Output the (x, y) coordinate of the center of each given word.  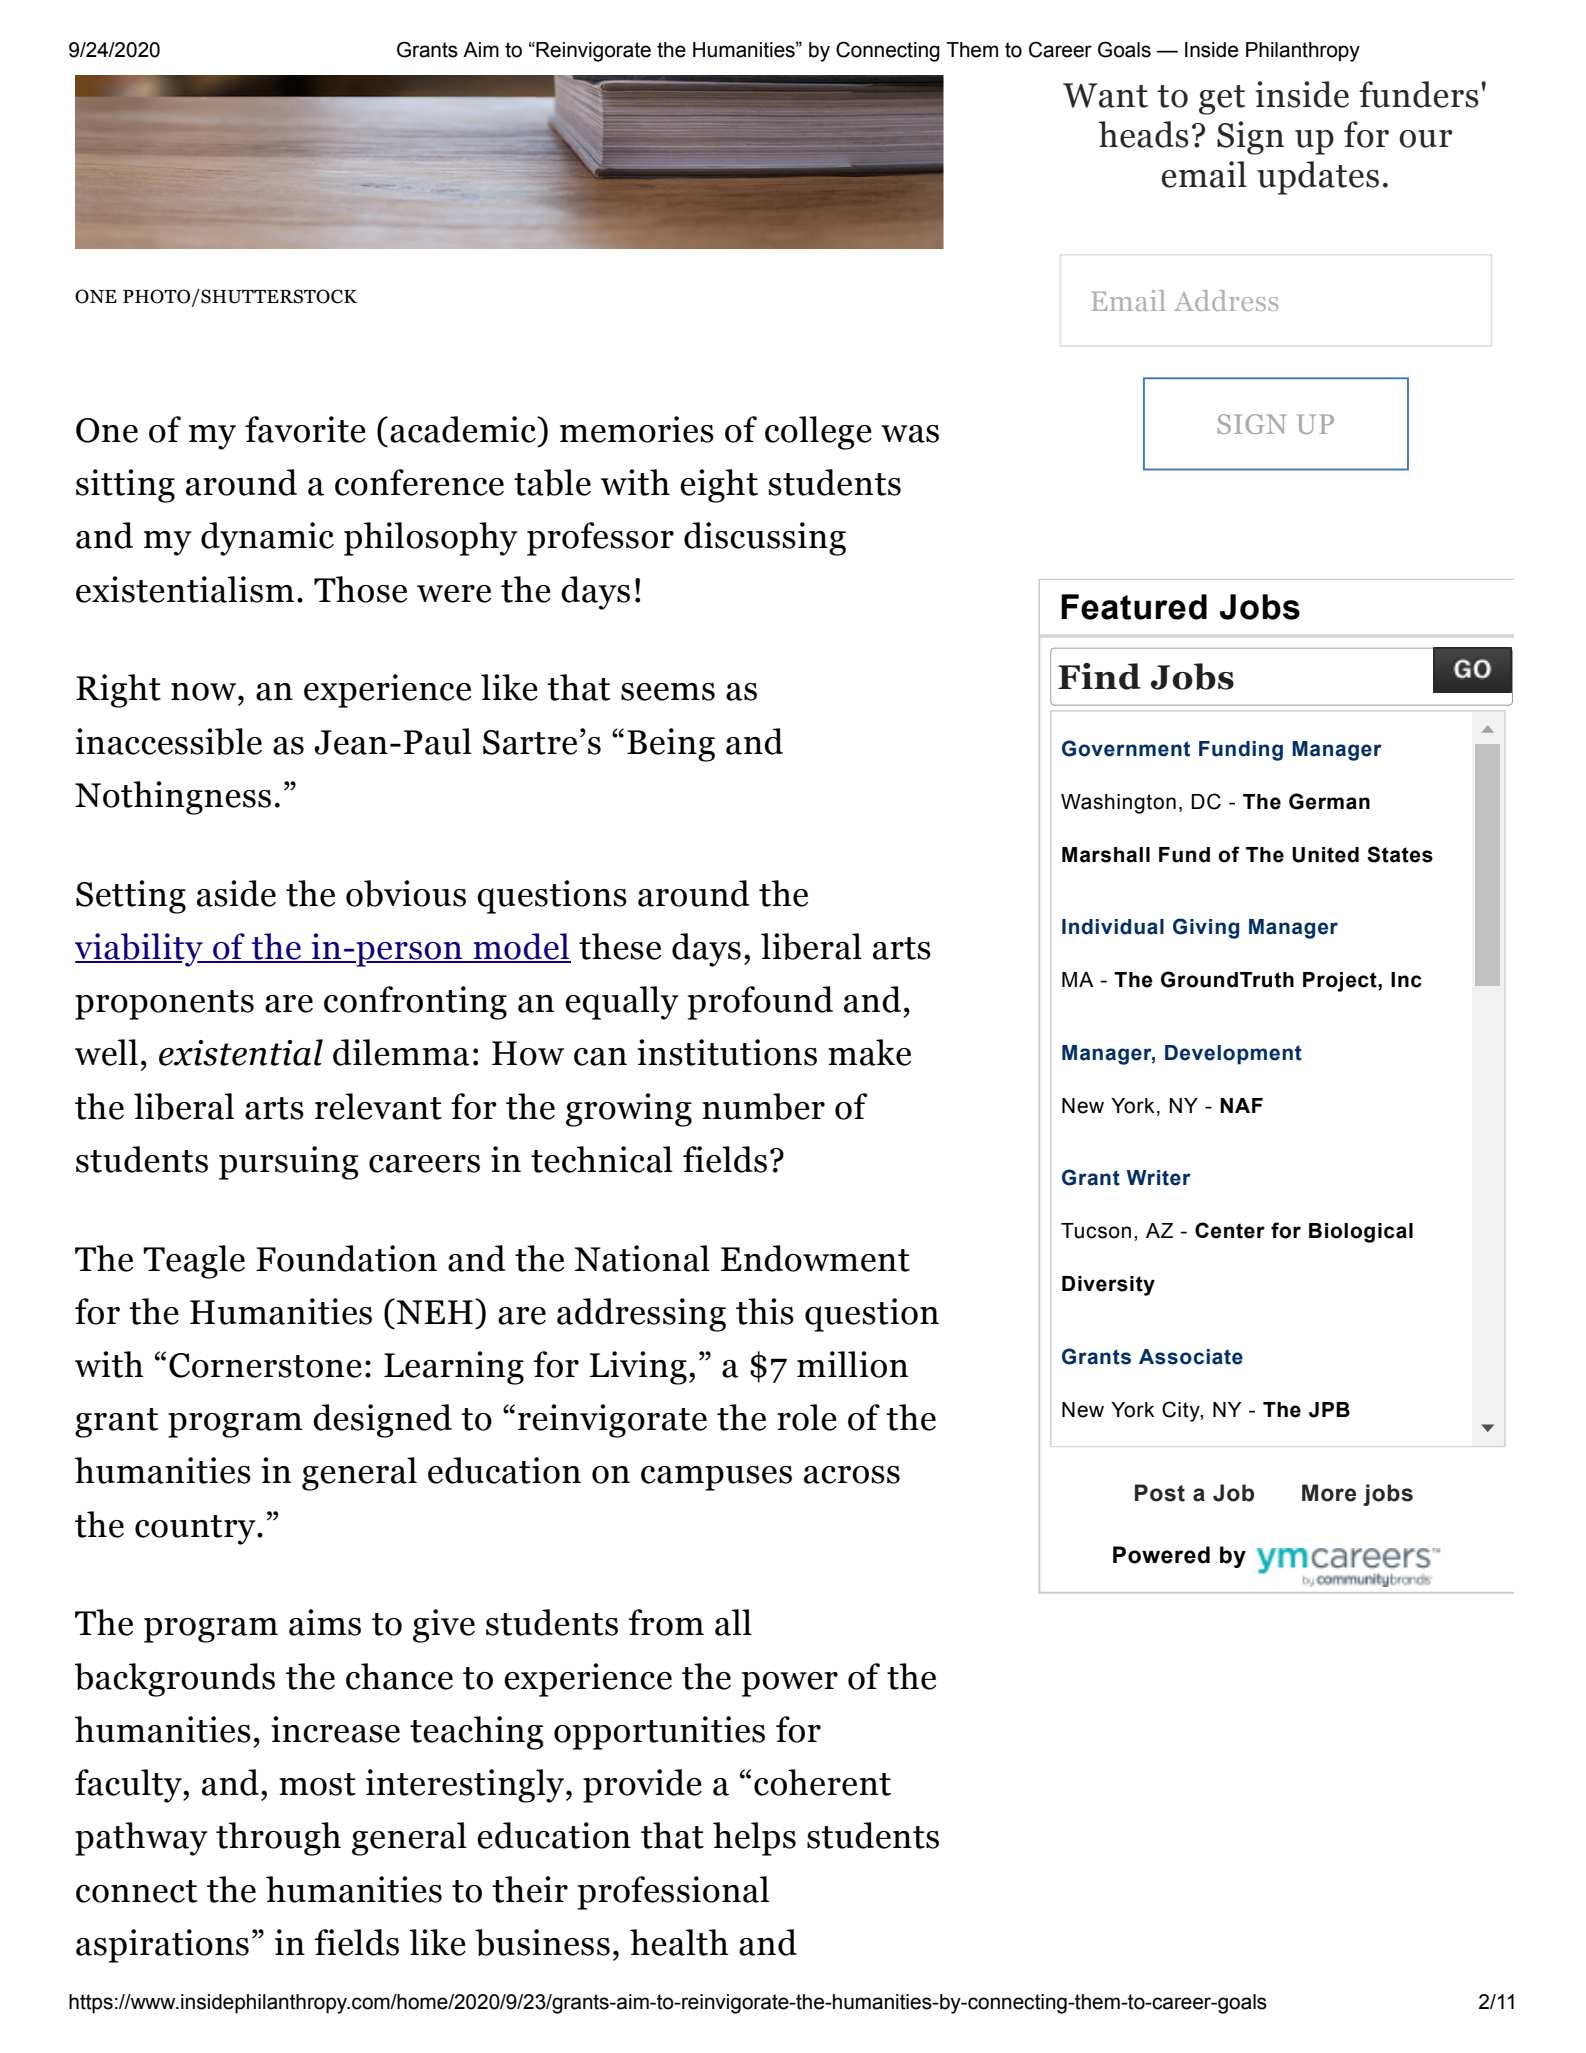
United (1325, 855)
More (1329, 1493)
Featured (1134, 607)
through (278, 1839)
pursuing (289, 1163)
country (196, 1530)
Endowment (815, 1258)
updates (1318, 178)
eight (719, 486)
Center (1230, 1230)
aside (236, 893)
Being (671, 745)
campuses (716, 1478)
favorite (305, 429)
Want (1105, 95)
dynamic (267, 539)
